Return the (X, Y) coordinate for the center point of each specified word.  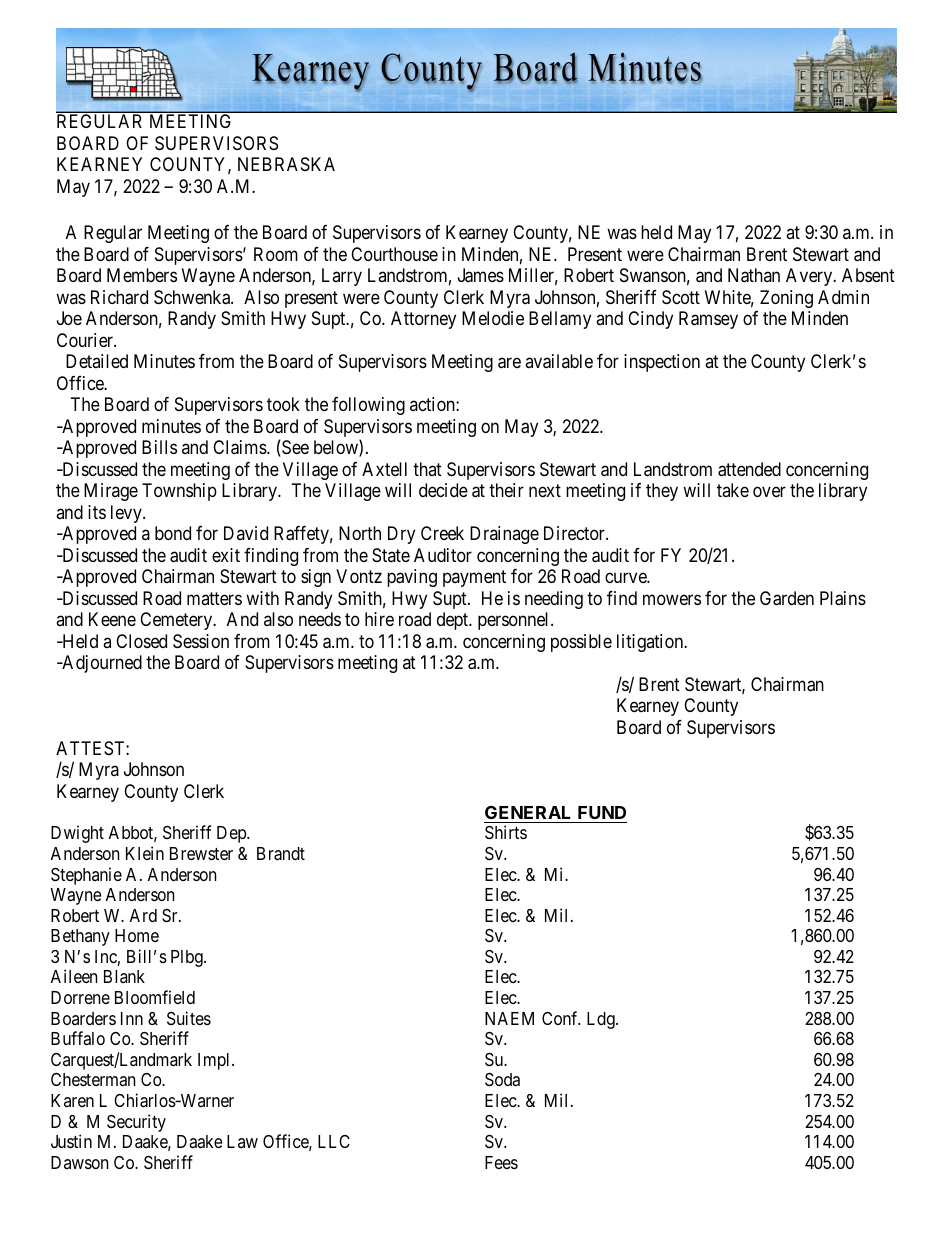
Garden (787, 598)
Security (136, 1123)
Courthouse (394, 254)
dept (454, 621)
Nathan (754, 275)
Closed (141, 641)
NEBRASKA (286, 164)
